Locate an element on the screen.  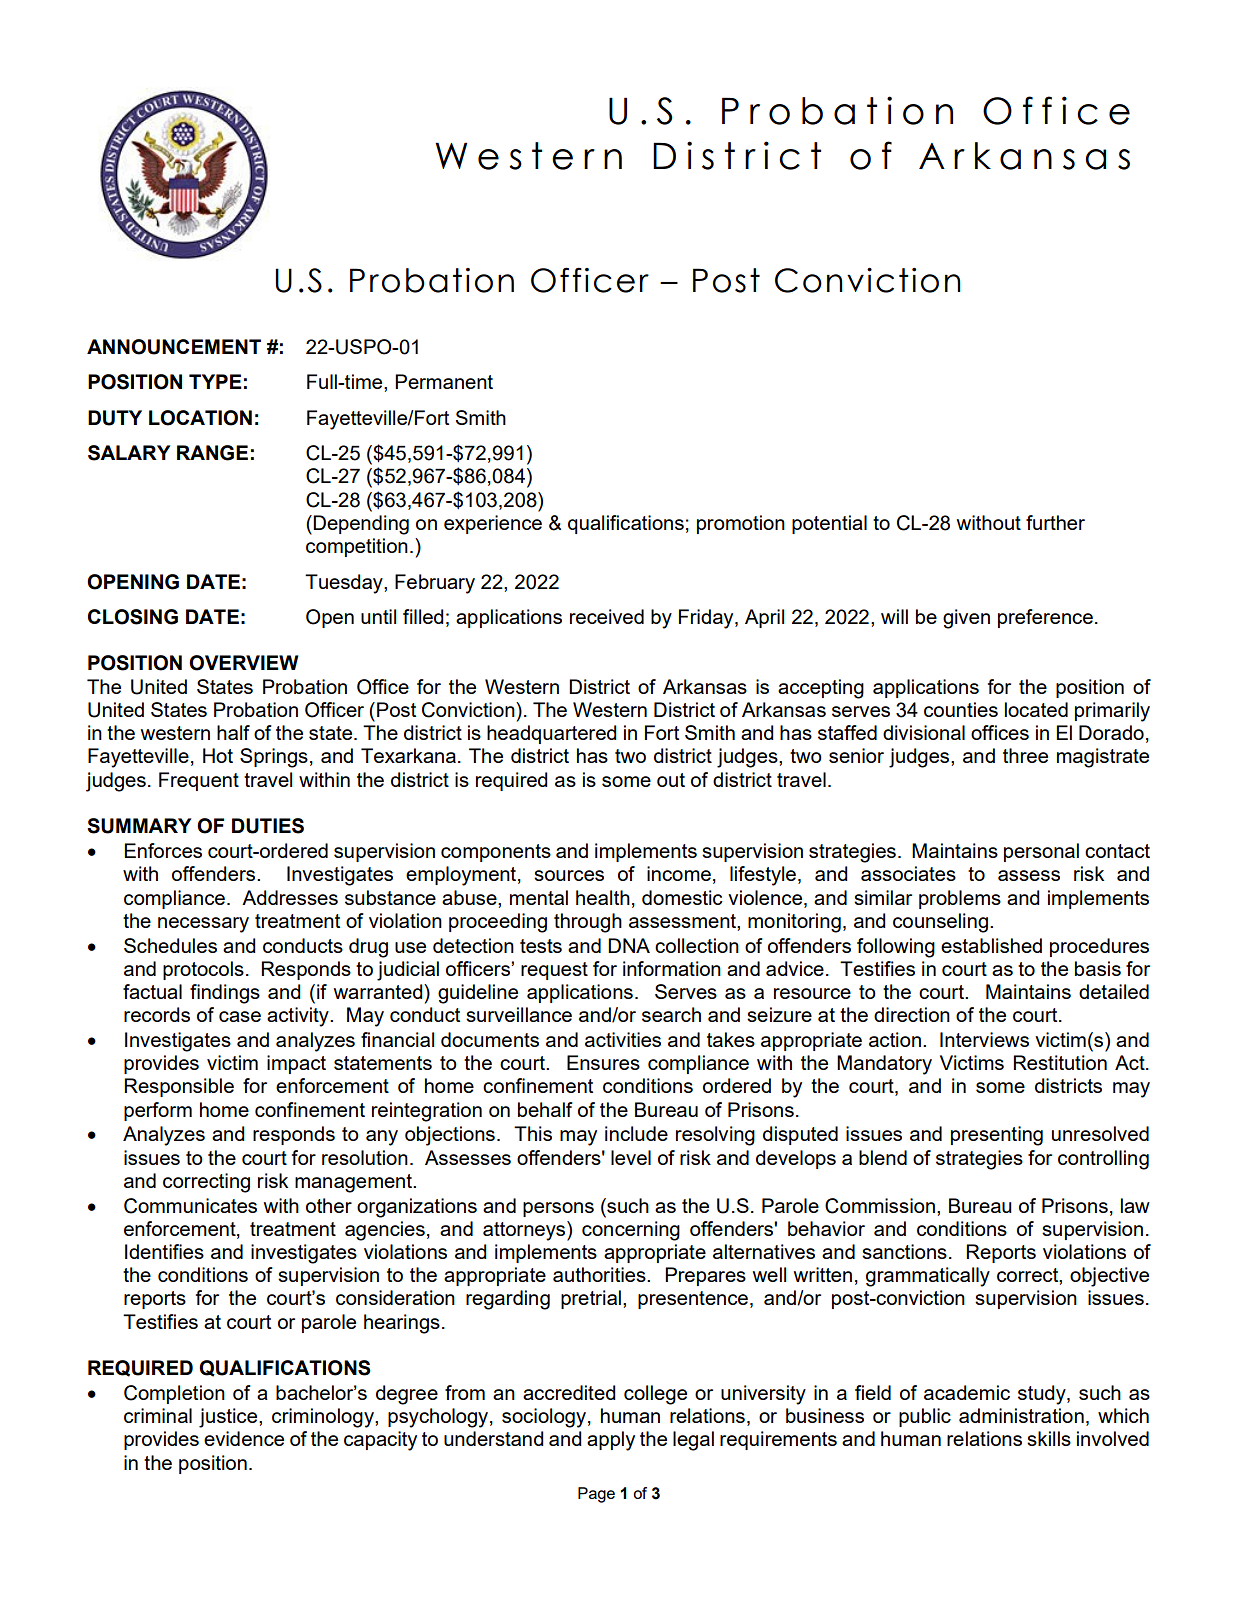
OVERVIEW is located at coordinates (244, 663).
